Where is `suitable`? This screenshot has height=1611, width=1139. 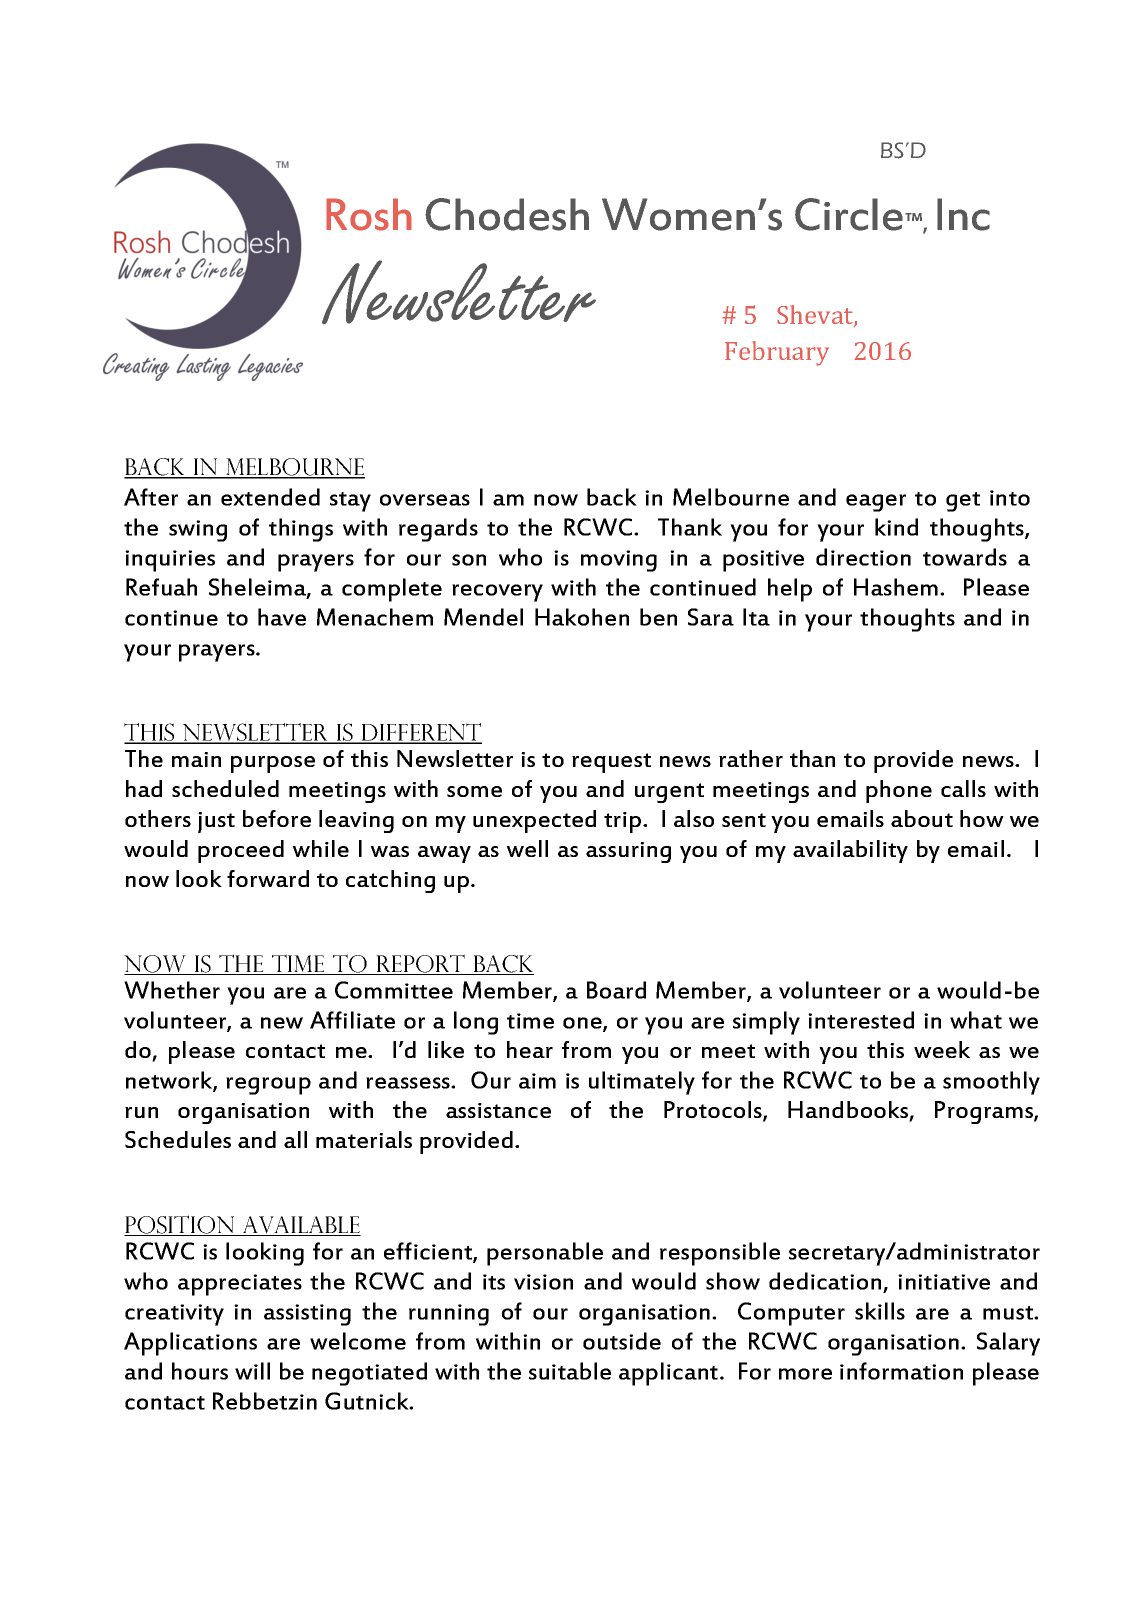 suitable is located at coordinates (570, 1371).
